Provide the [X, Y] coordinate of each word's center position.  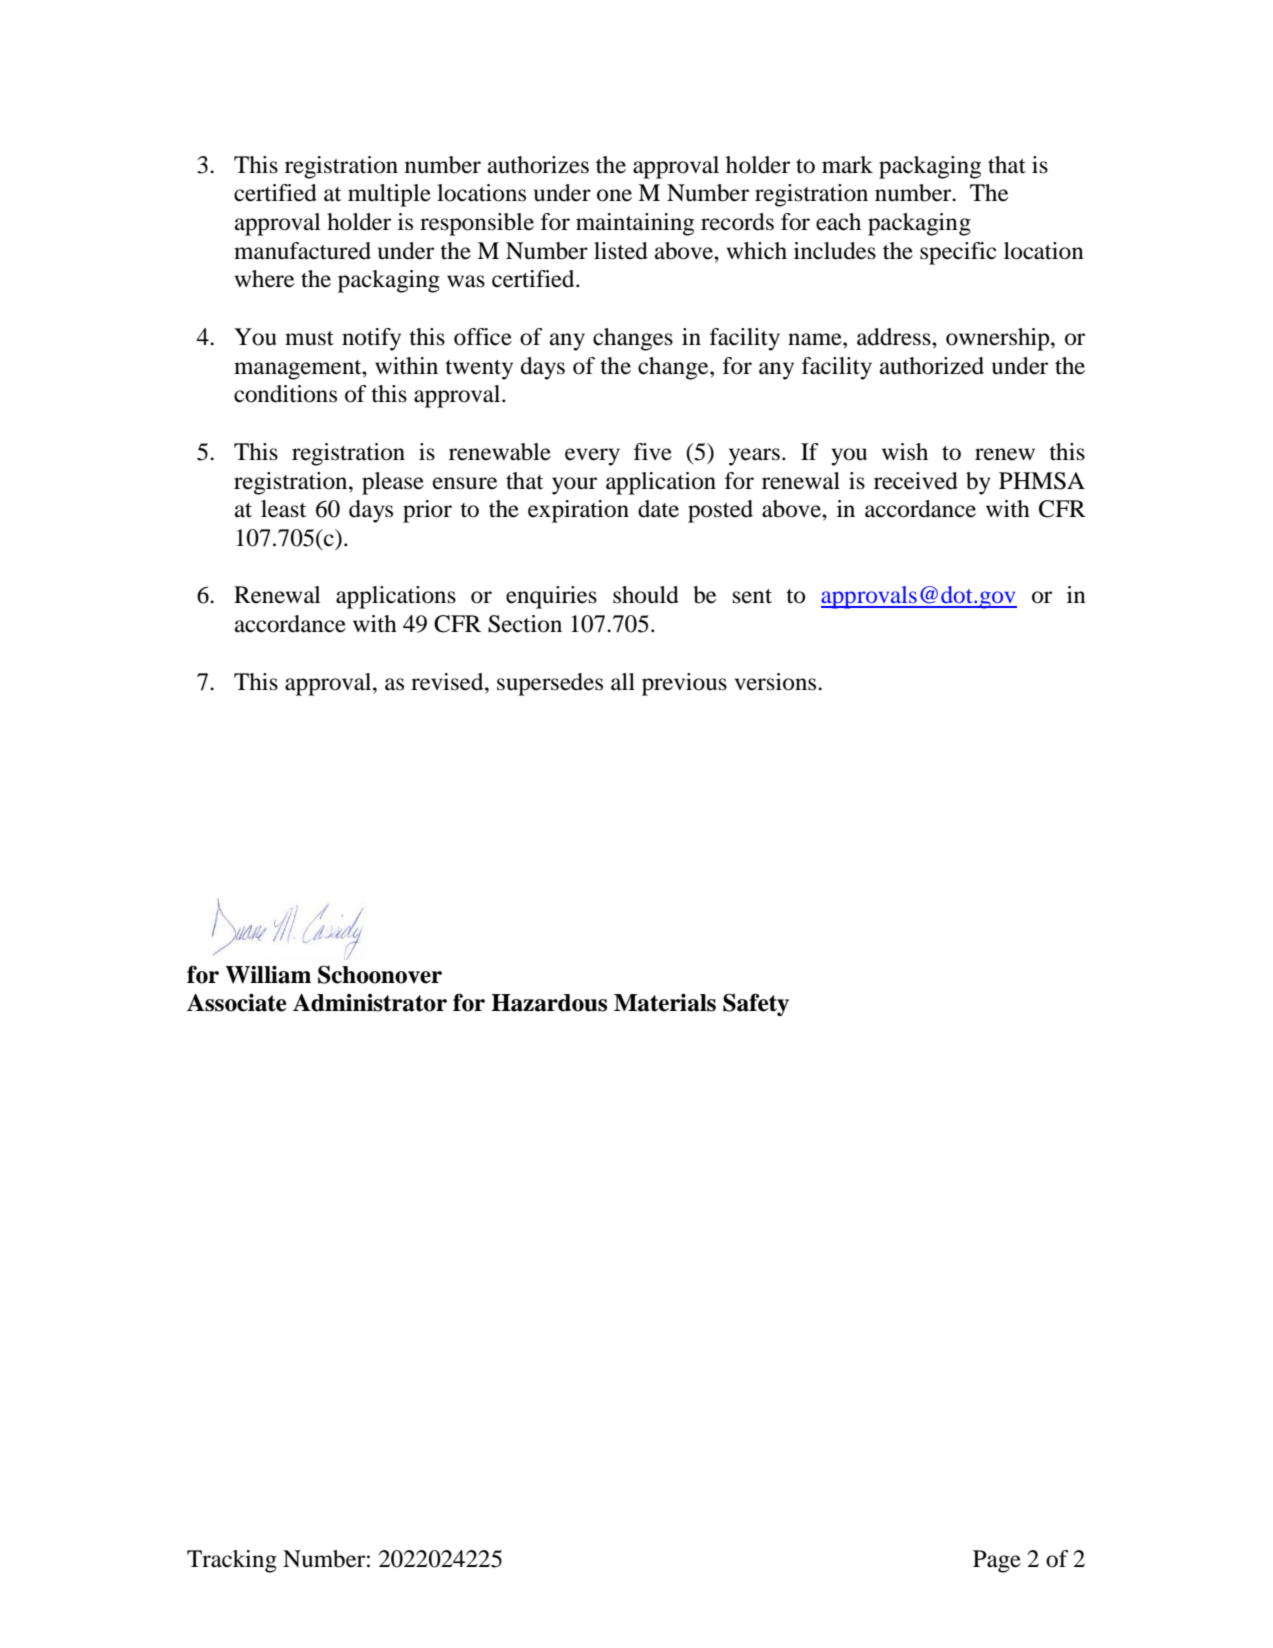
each [838, 222]
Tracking [232, 1561]
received [916, 481]
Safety [756, 1004]
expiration [578, 511]
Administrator [370, 1003]
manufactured [302, 251]
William [268, 974]
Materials [665, 1002]
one [614, 195]
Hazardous [549, 1003]
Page [997, 1561]
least [283, 509]
